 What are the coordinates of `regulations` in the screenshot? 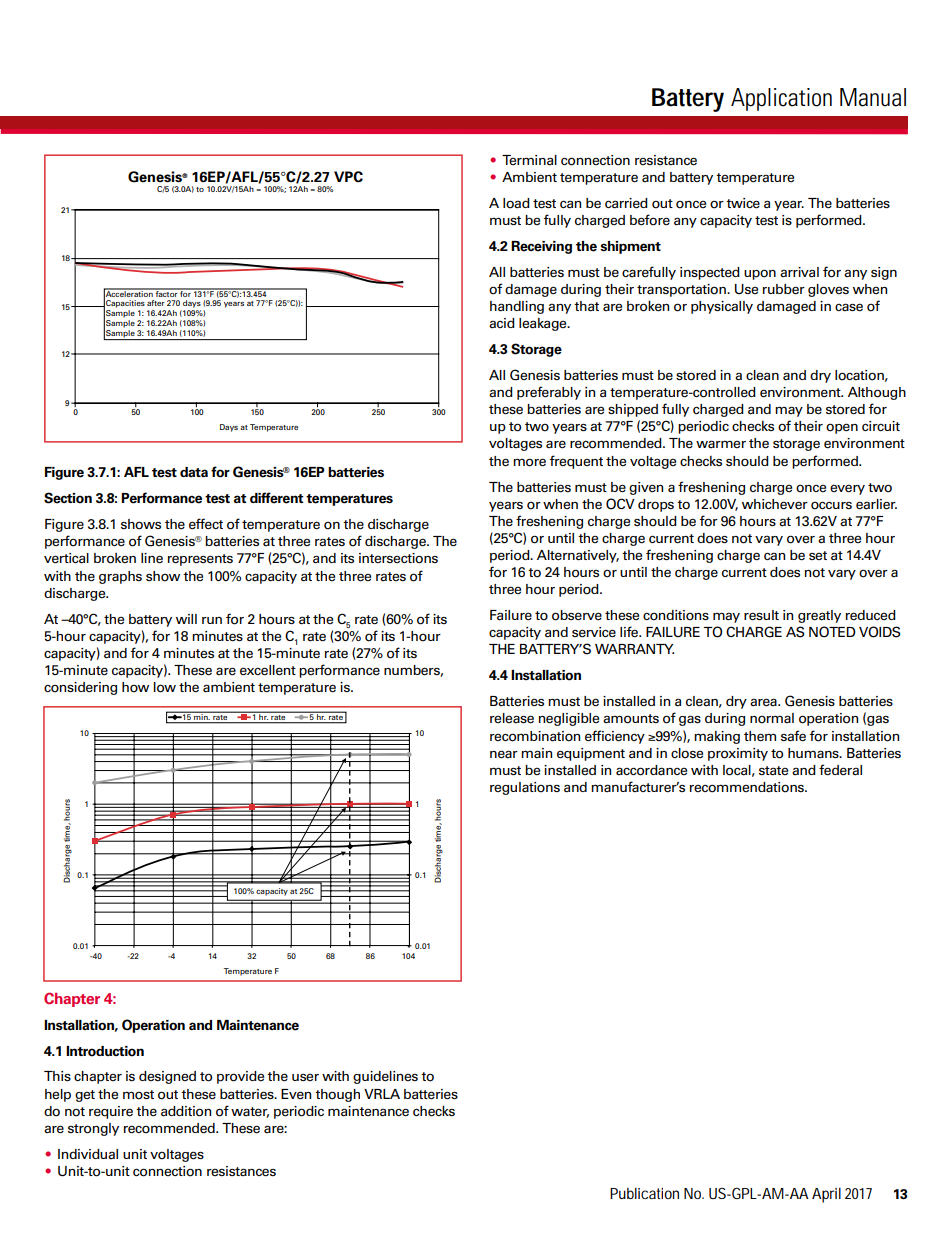 It's located at (525, 788).
